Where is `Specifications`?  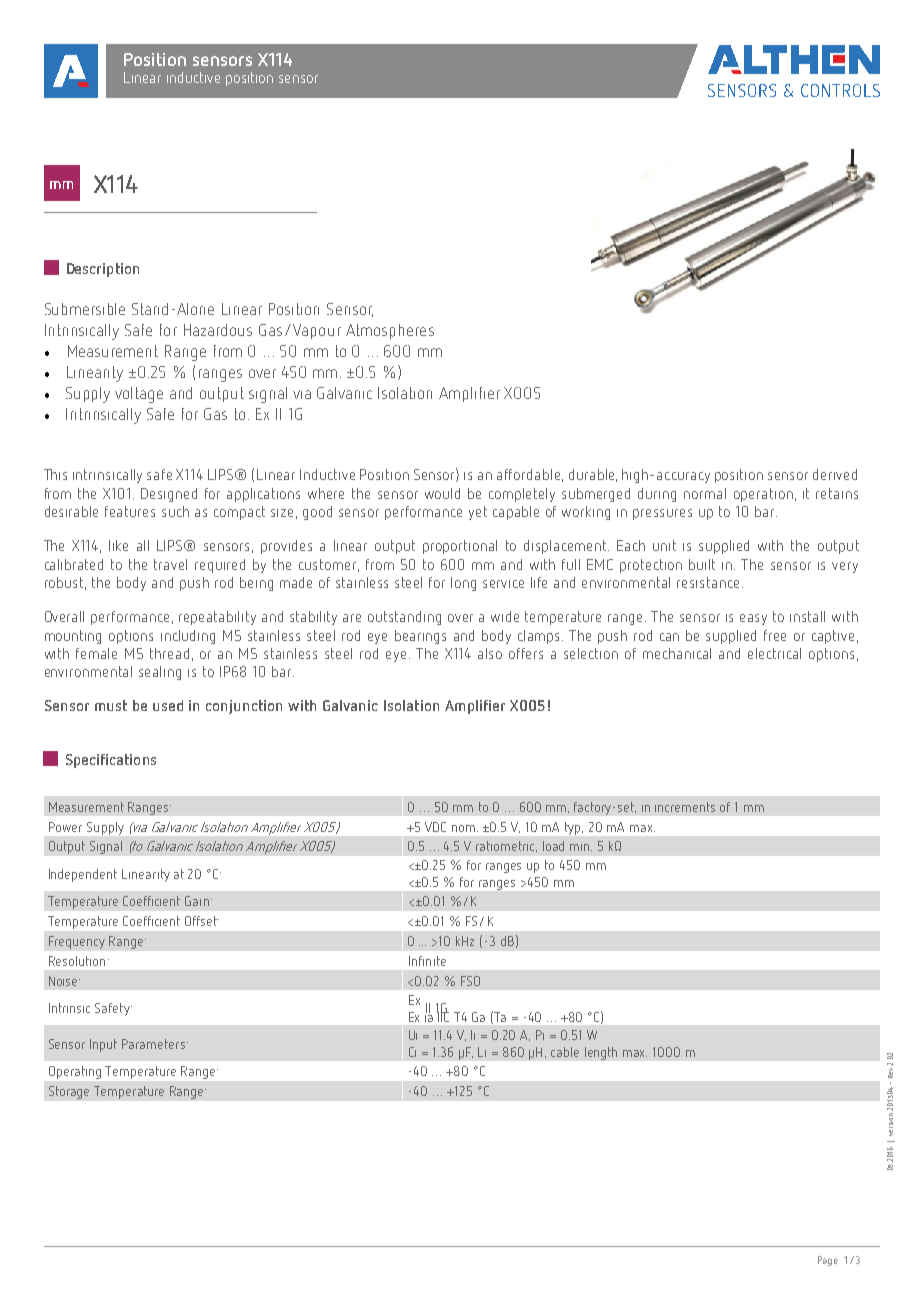 Specifications is located at coordinates (111, 761).
